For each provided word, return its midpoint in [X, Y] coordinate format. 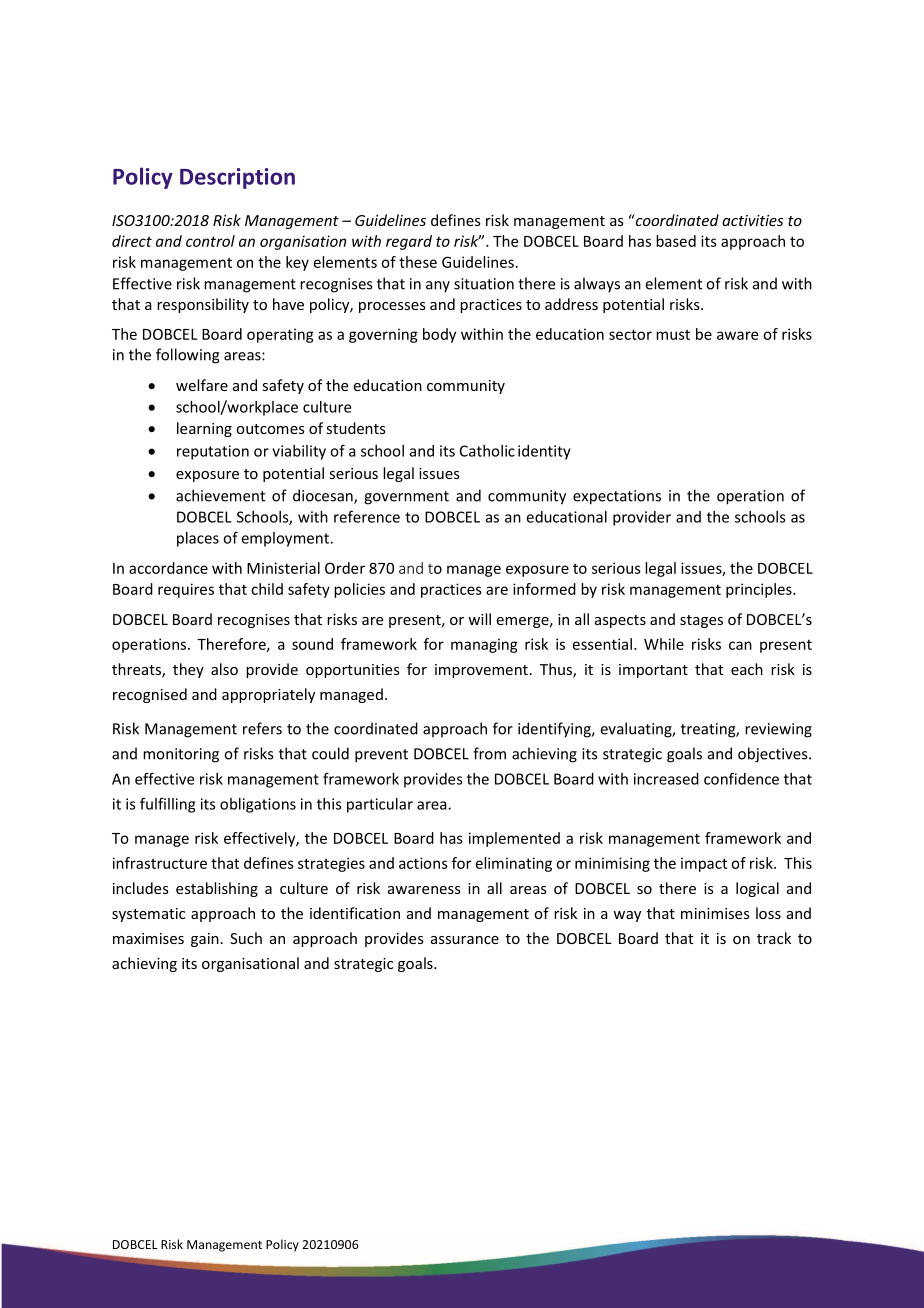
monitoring [181, 755]
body [439, 335]
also [224, 669]
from [489, 753]
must [673, 335]
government [406, 498]
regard [409, 242]
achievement [220, 495]
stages [701, 621]
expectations [617, 497]
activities [752, 220]
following [188, 356]
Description [237, 178]
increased [666, 779]
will [479, 619]
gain [205, 940]
